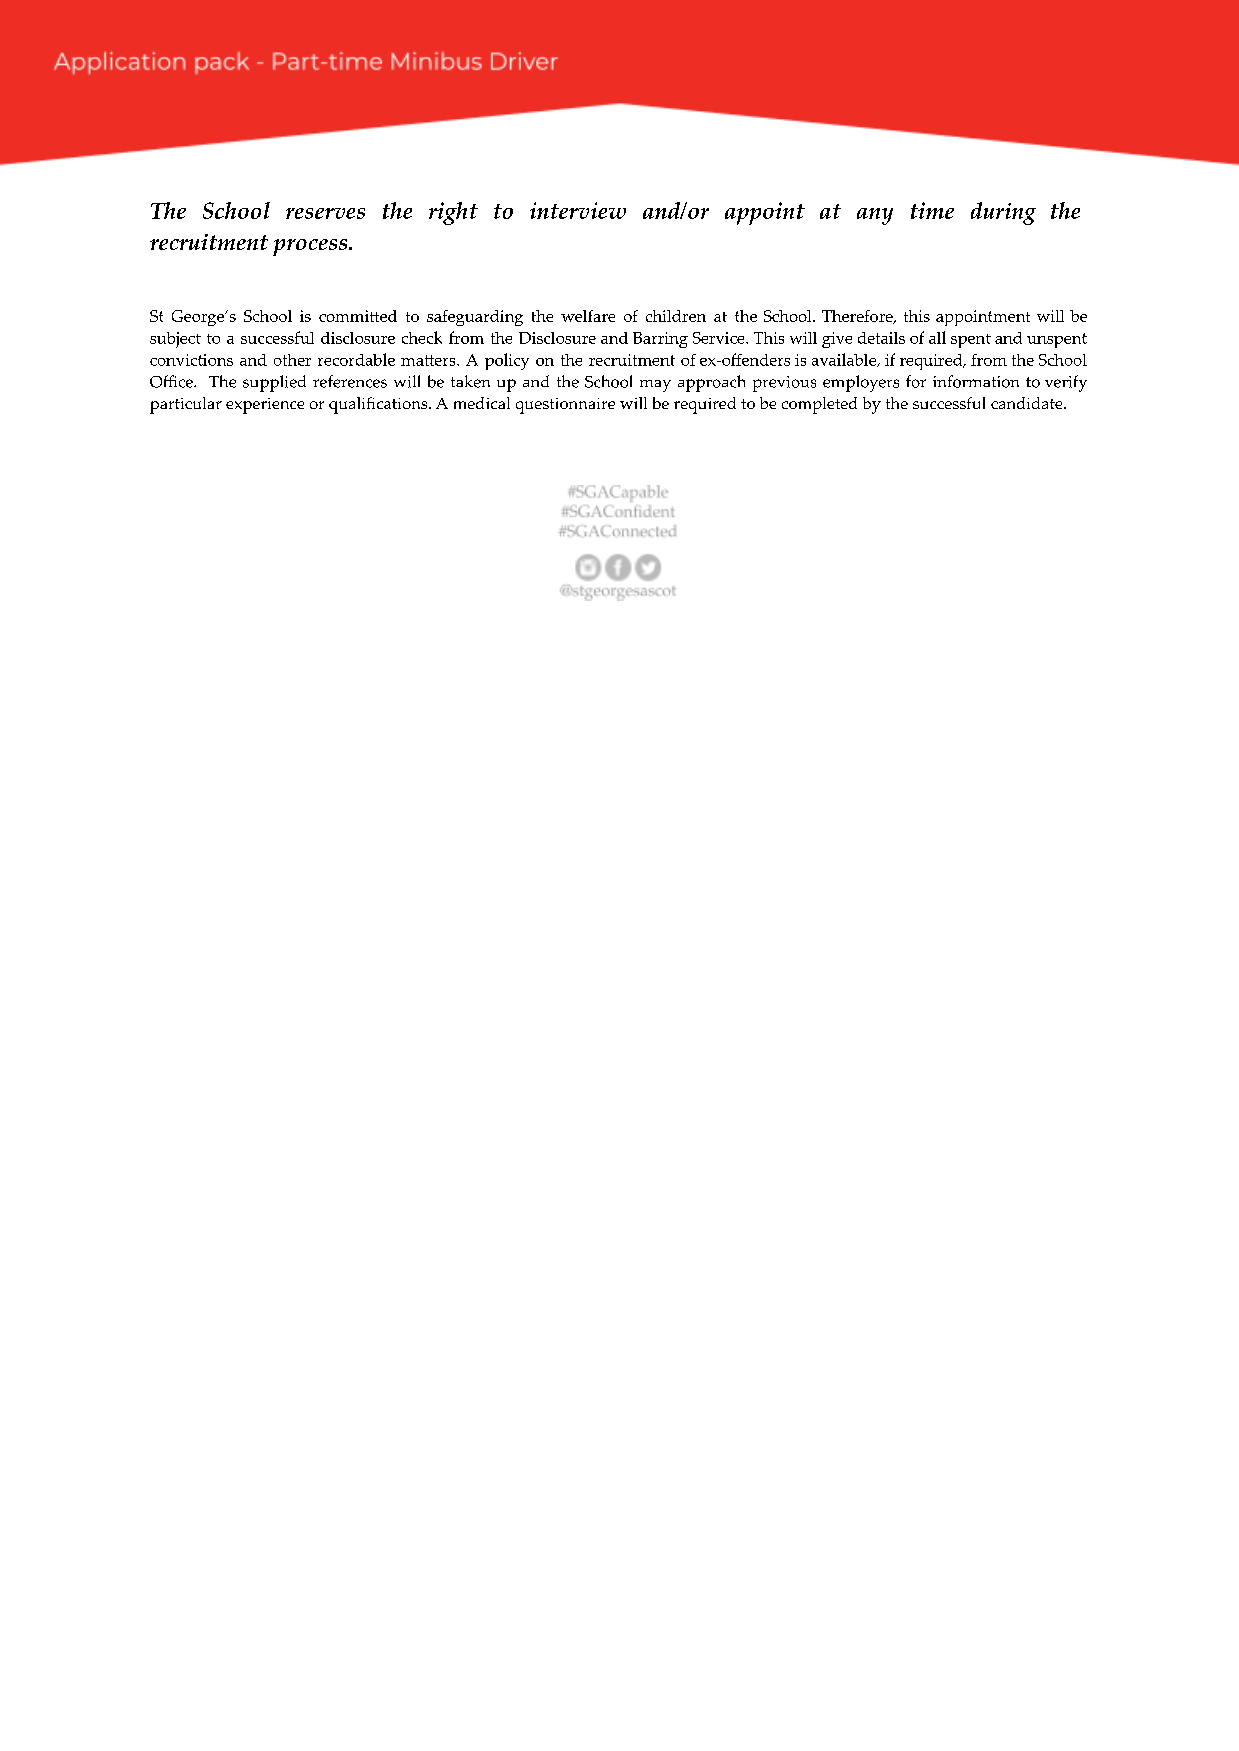 The image size is (1239, 1751). Describe the element at coordinates (1003, 213) in the document. I see `during` at that location.
